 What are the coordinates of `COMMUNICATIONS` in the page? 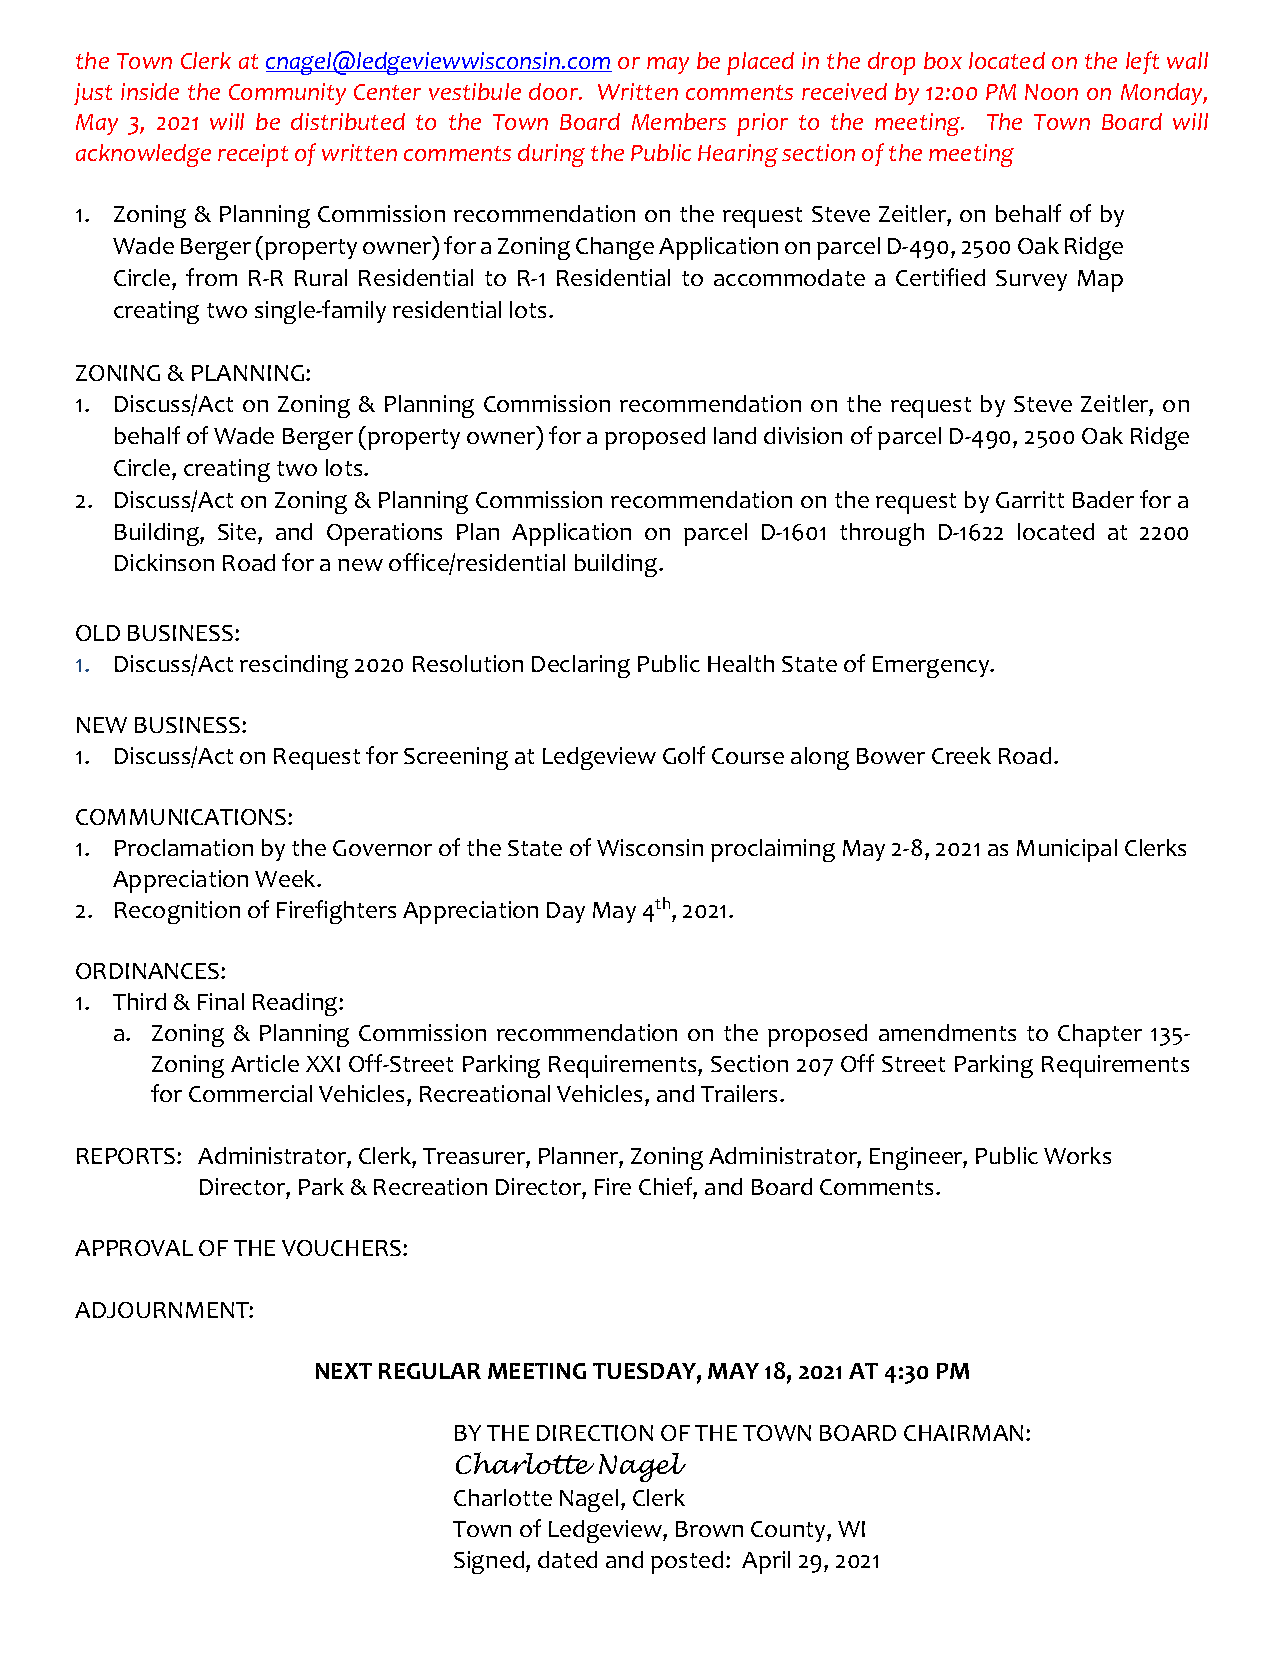 It's located at (182, 817).
